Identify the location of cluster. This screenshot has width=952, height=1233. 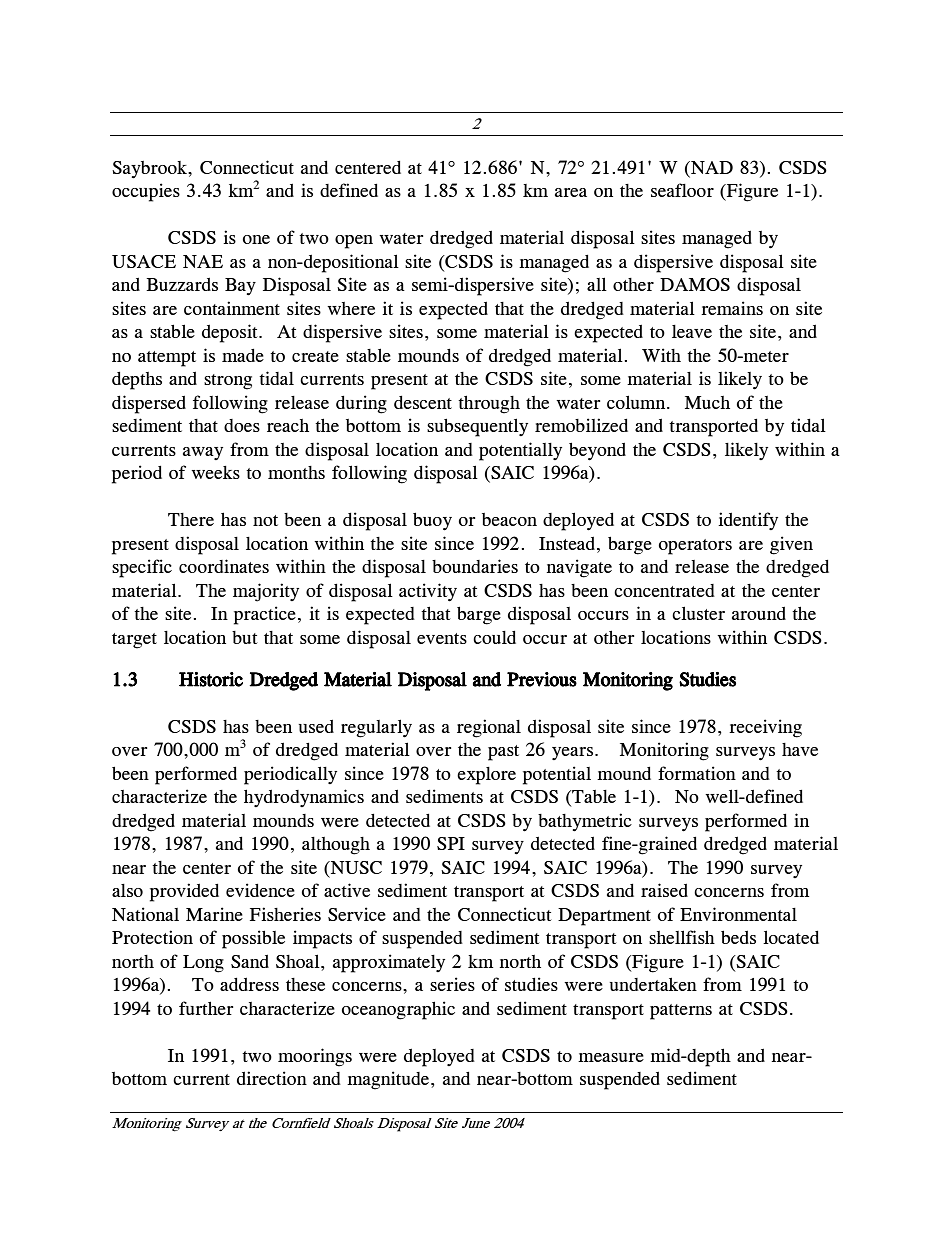
(698, 613).
